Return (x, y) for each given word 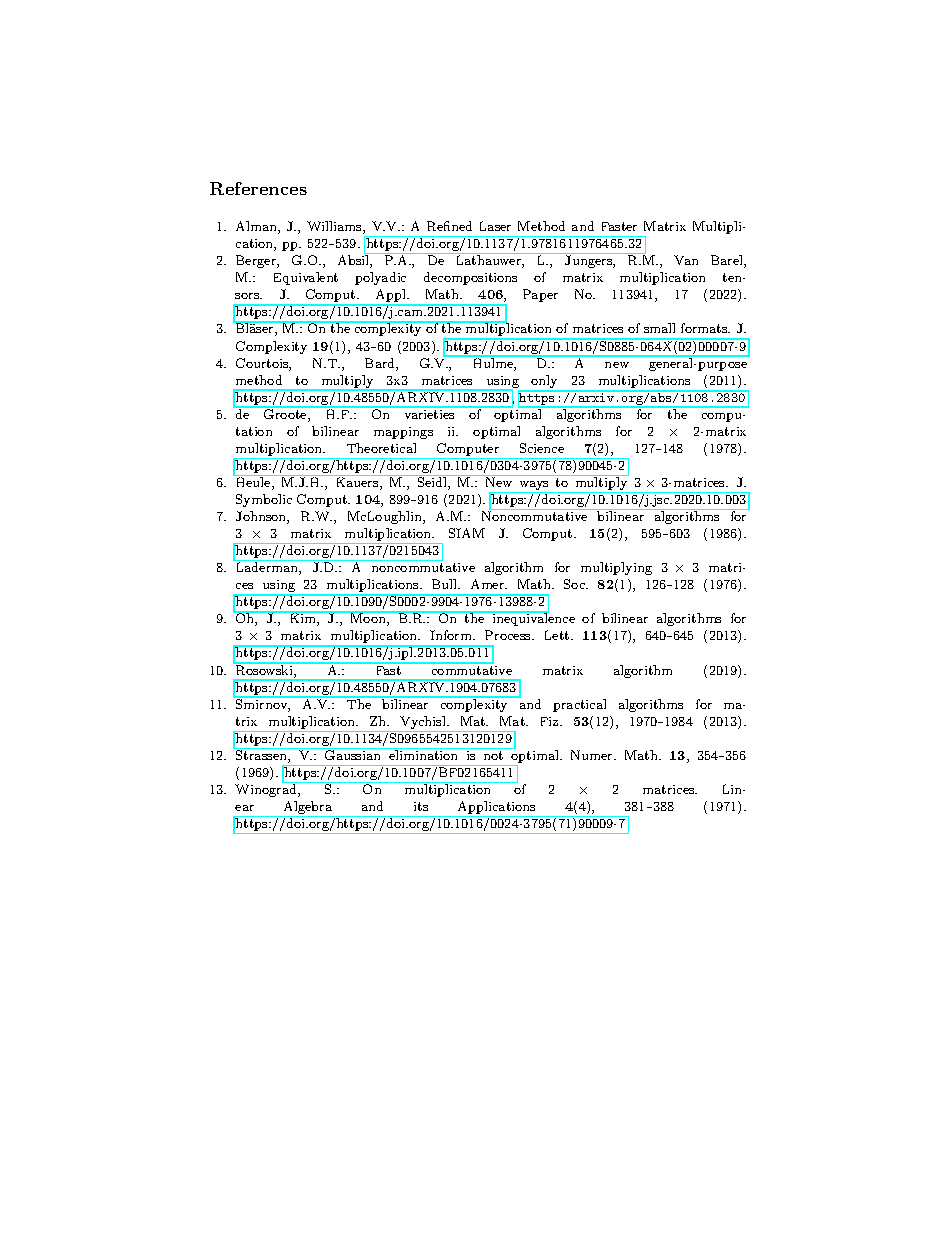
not (493, 755)
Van (686, 260)
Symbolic (264, 500)
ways (534, 487)
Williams (335, 227)
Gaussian (353, 754)
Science (542, 448)
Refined (449, 226)
